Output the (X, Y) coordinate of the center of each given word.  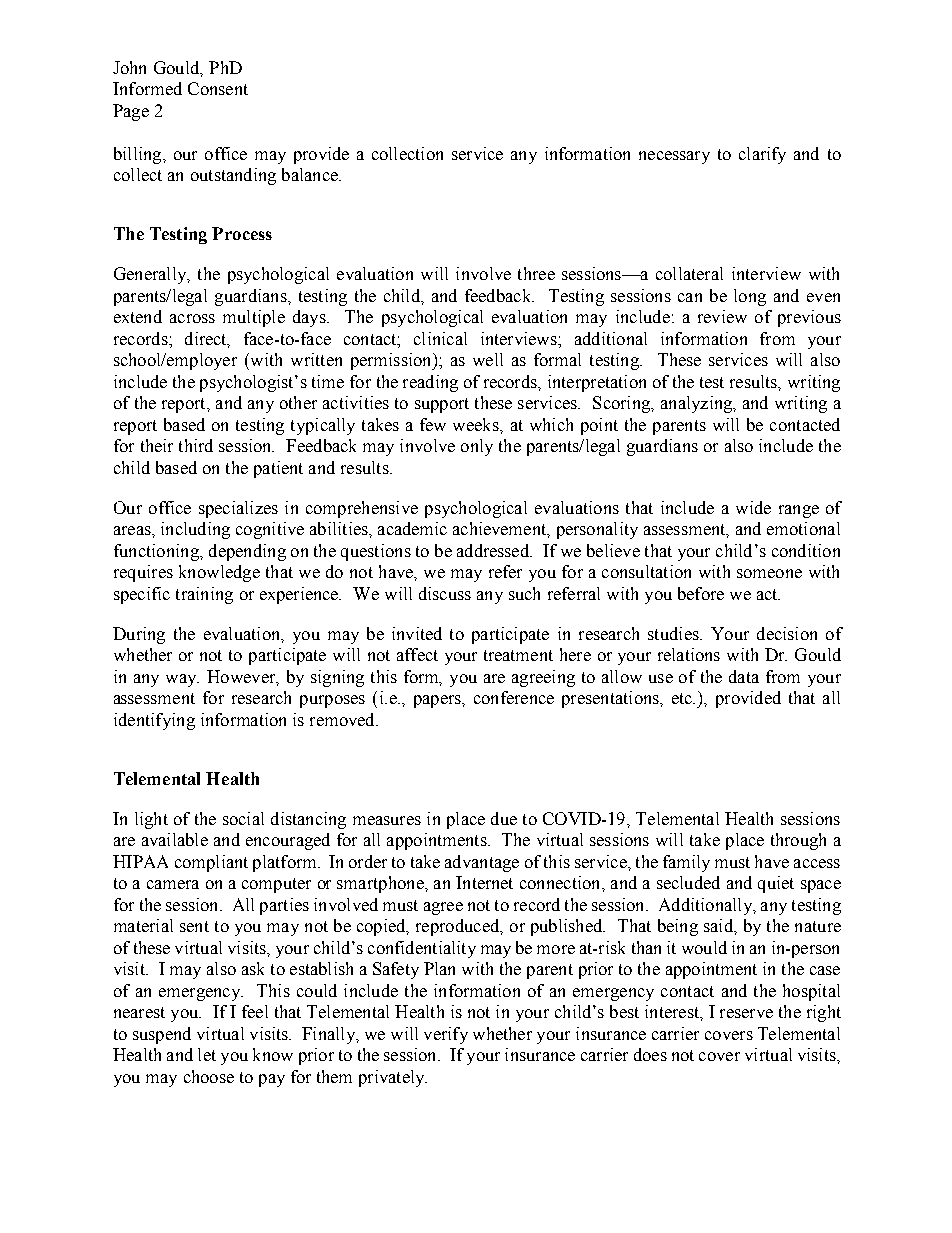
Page (131, 112)
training (204, 595)
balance (311, 174)
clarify (762, 155)
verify (446, 1035)
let (207, 1054)
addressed (494, 550)
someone (769, 573)
